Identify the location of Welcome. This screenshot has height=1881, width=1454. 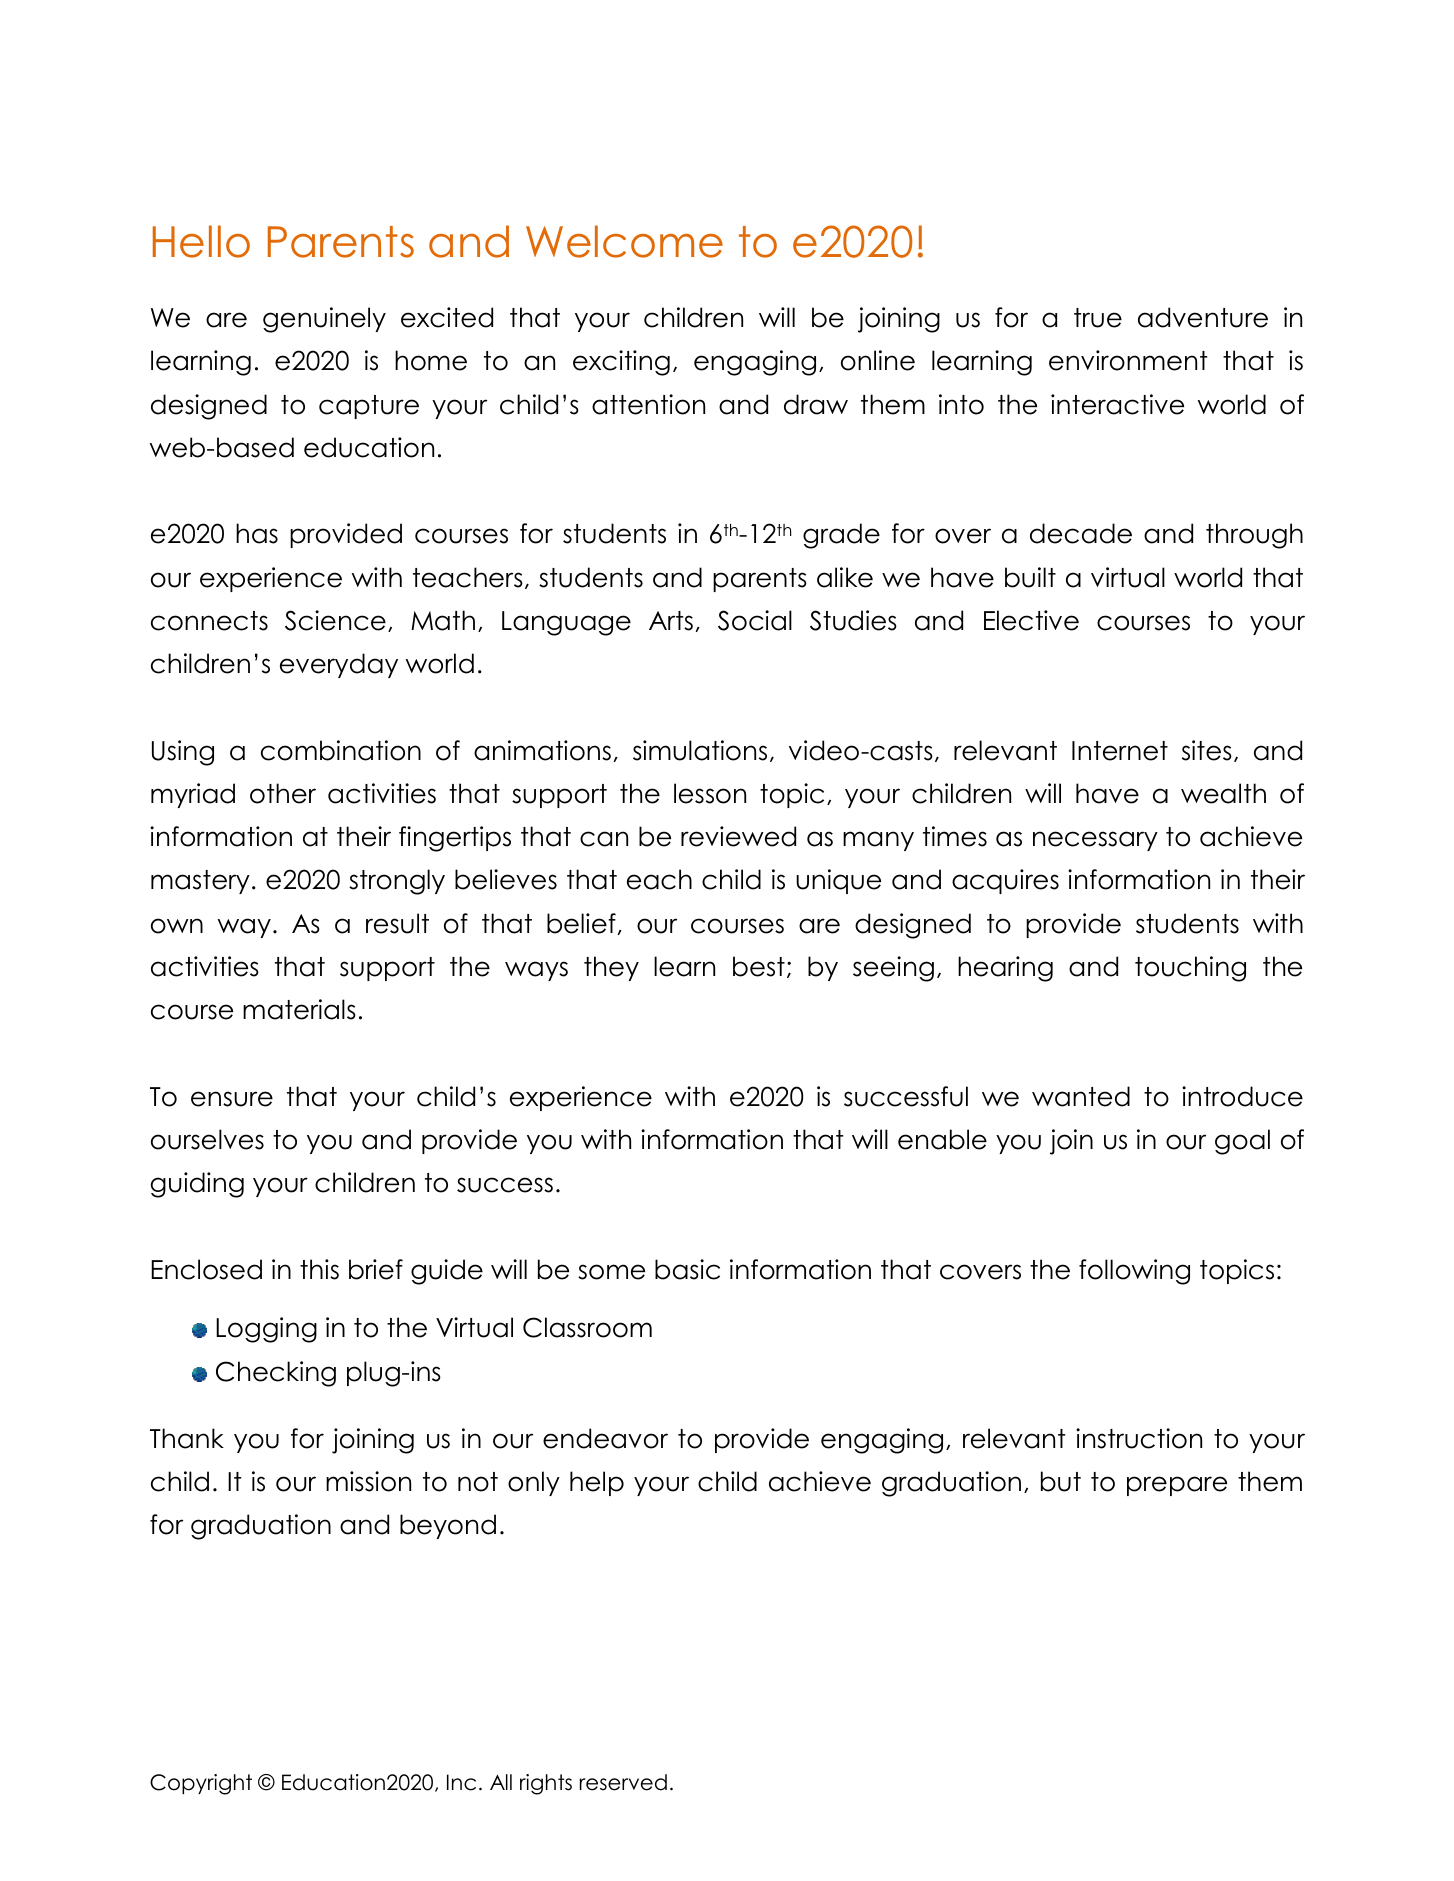
(624, 241).
